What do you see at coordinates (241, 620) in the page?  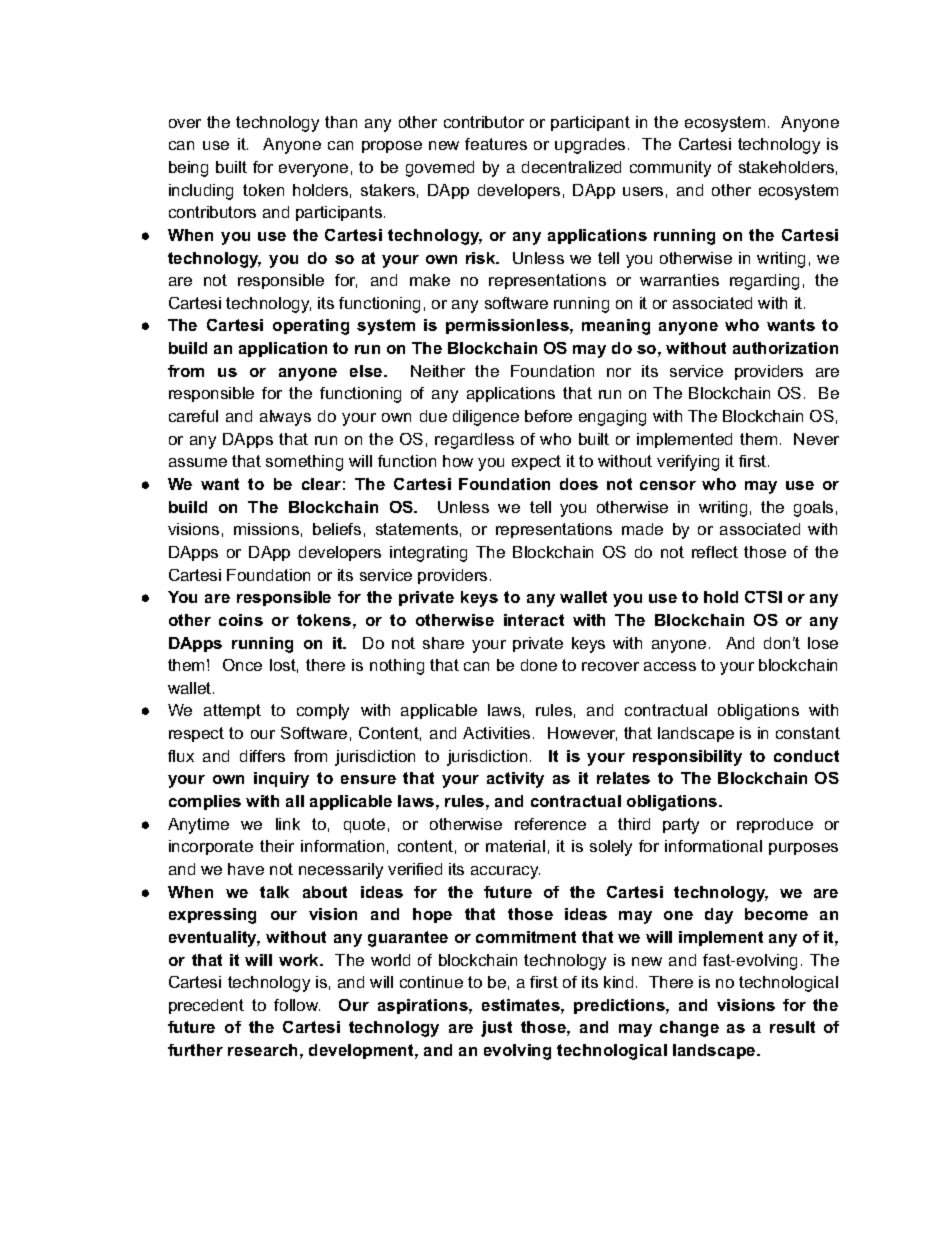 I see `coins` at bounding box center [241, 620].
